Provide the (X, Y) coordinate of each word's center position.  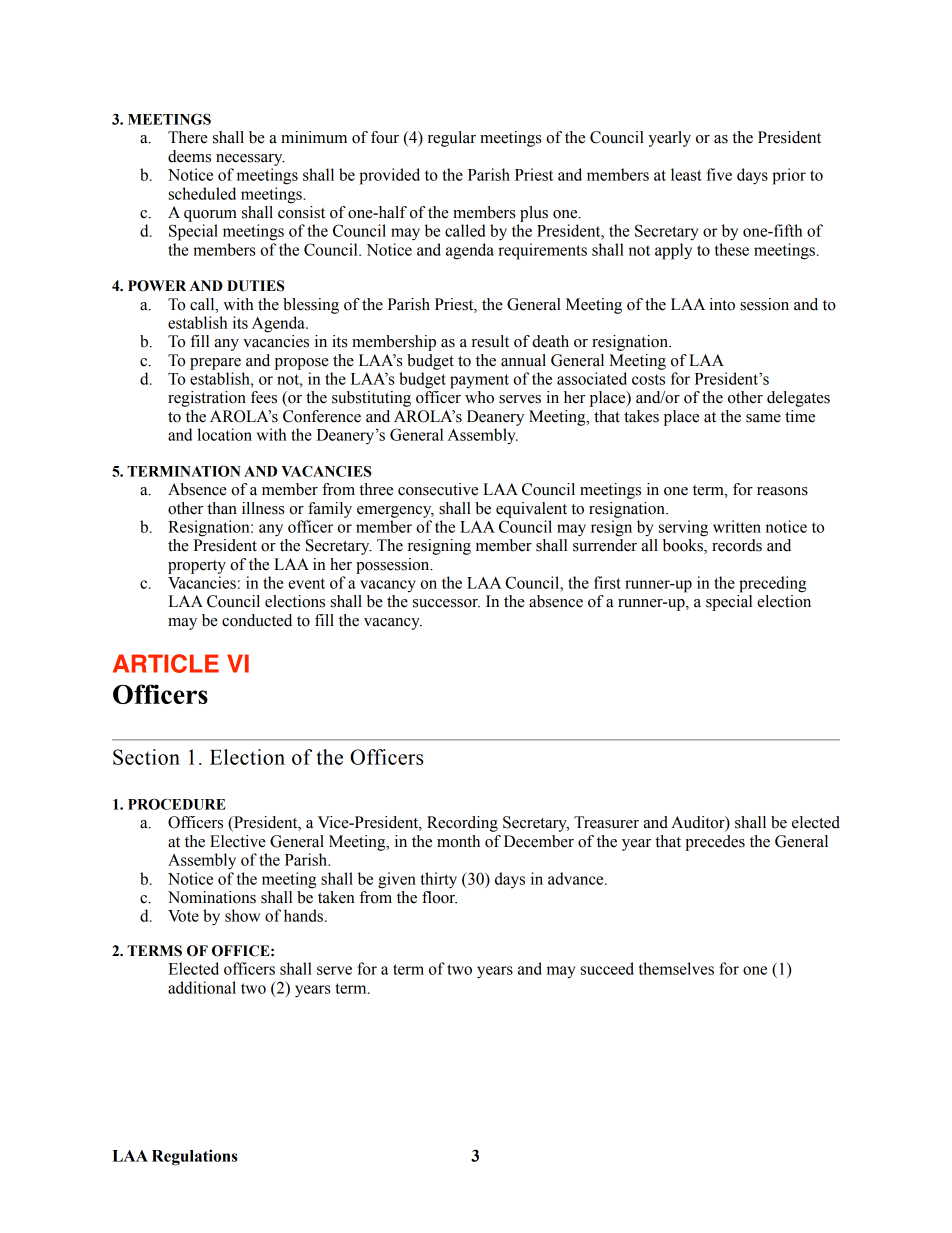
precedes (715, 843)
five (719, 174)
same (763, 418)
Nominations (212, 897)
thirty (438, 880)
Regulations (195, 1157)
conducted (257, 620)
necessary (250, 160)
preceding (772, 584)
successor (446, 603)
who (479, 397)
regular (452, 139)
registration (207, 399)
